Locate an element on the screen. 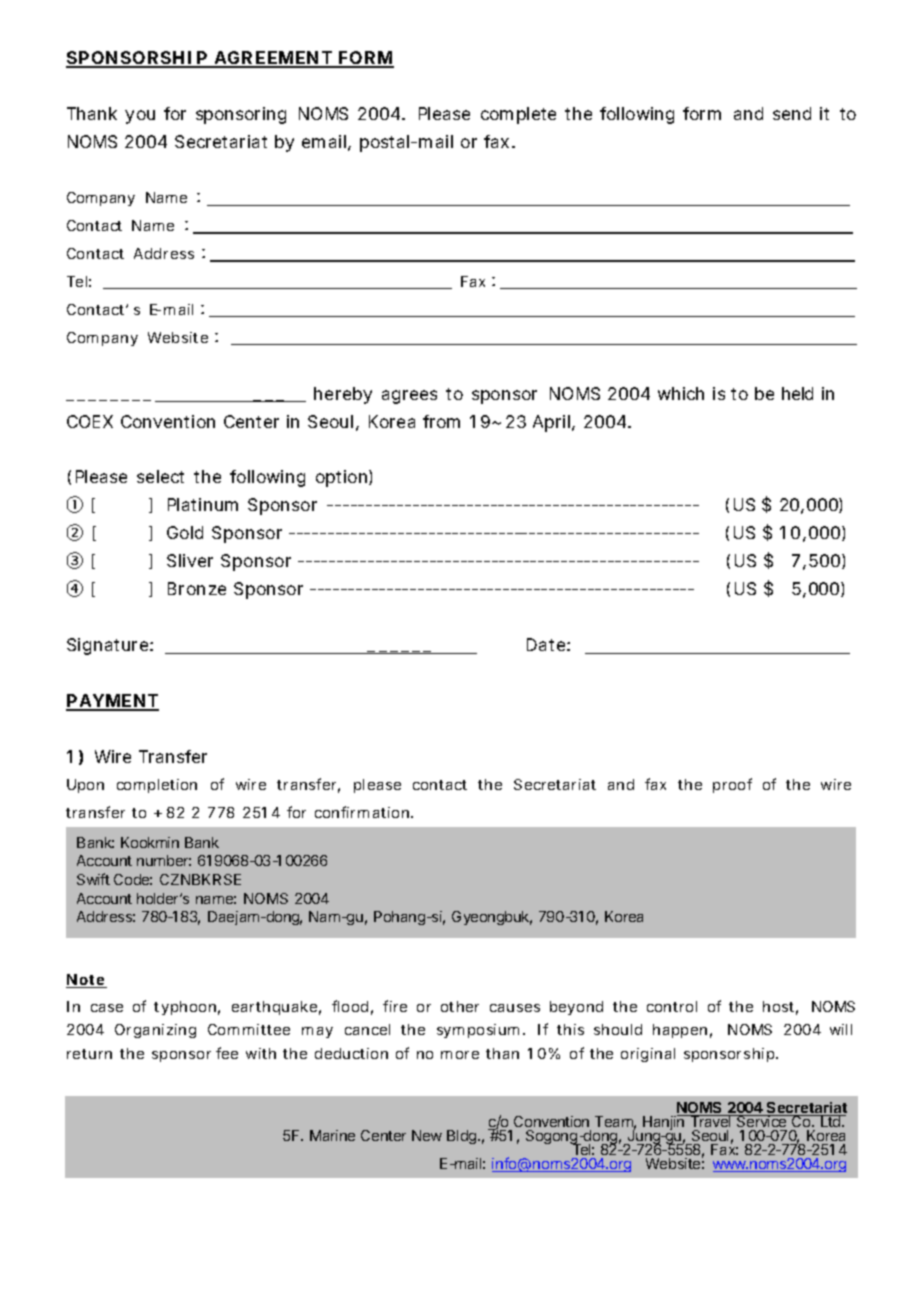 This screenshot has width=924, height=1307. held is located at coordinates (797, 393).
